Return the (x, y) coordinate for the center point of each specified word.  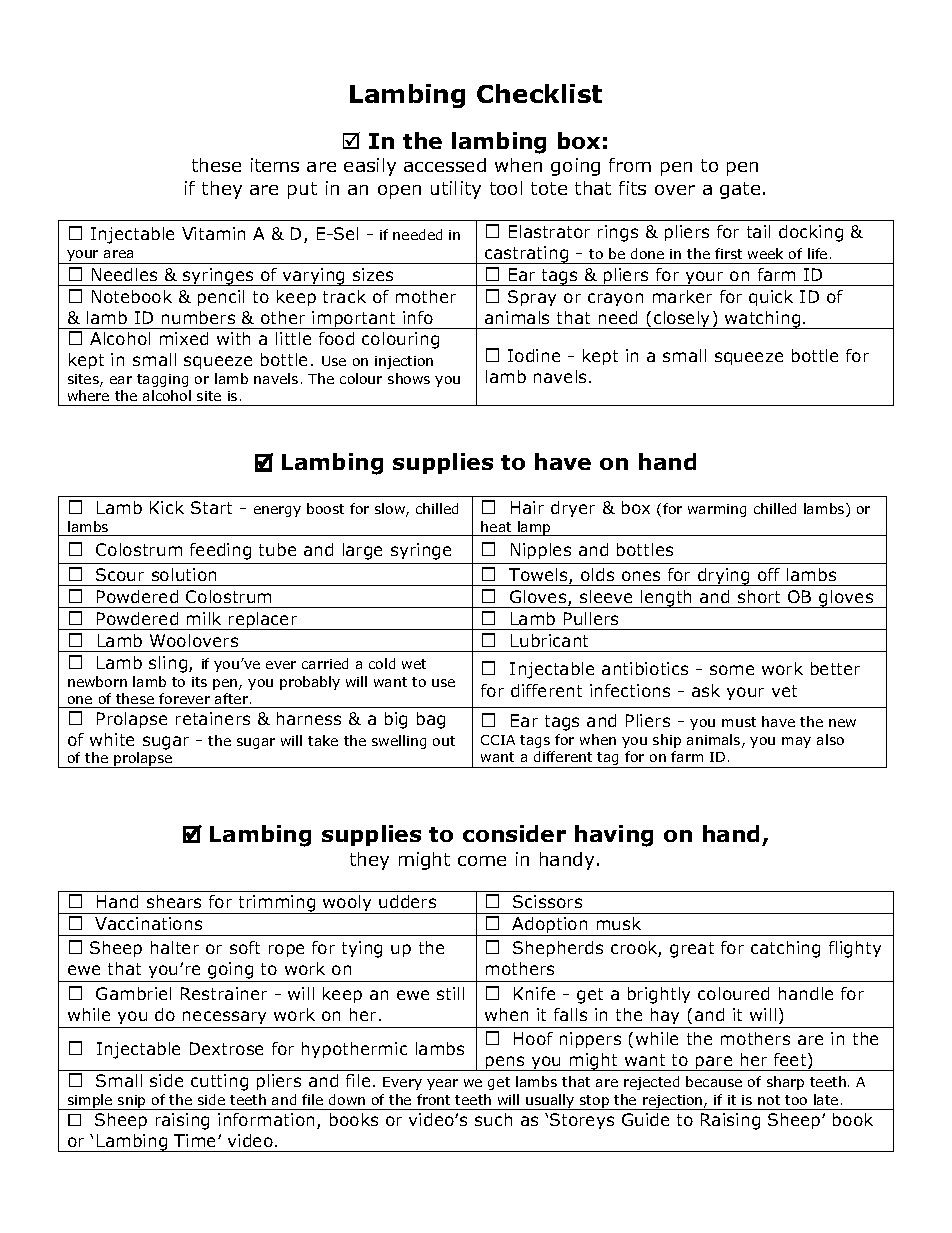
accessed (445, 165)
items (275, 165)
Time (196, 1140)
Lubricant (549, 640)
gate (740, 190)
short (759, 596)
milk (204, 618)
